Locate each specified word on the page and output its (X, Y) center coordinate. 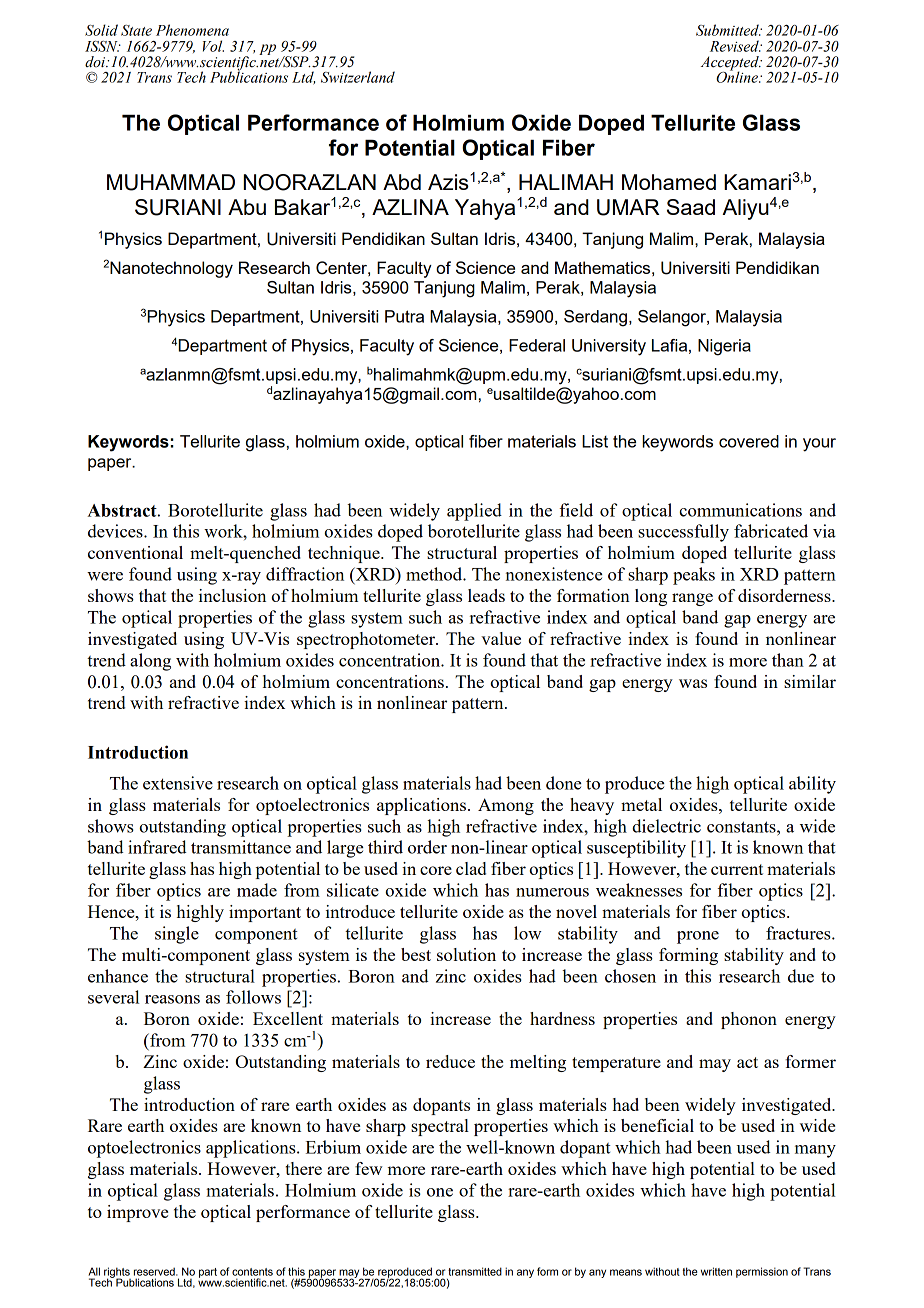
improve (137, 1213)
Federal (537, 345)
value (501, 638)
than (788, 660)
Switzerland (358, 77)
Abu (247, 207)
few (369, 1168)
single (177, 935)
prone (698, 937)
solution (466, 954)
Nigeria (724, 347)
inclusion (232, 595)
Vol (213, 46)
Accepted (731, 64)
